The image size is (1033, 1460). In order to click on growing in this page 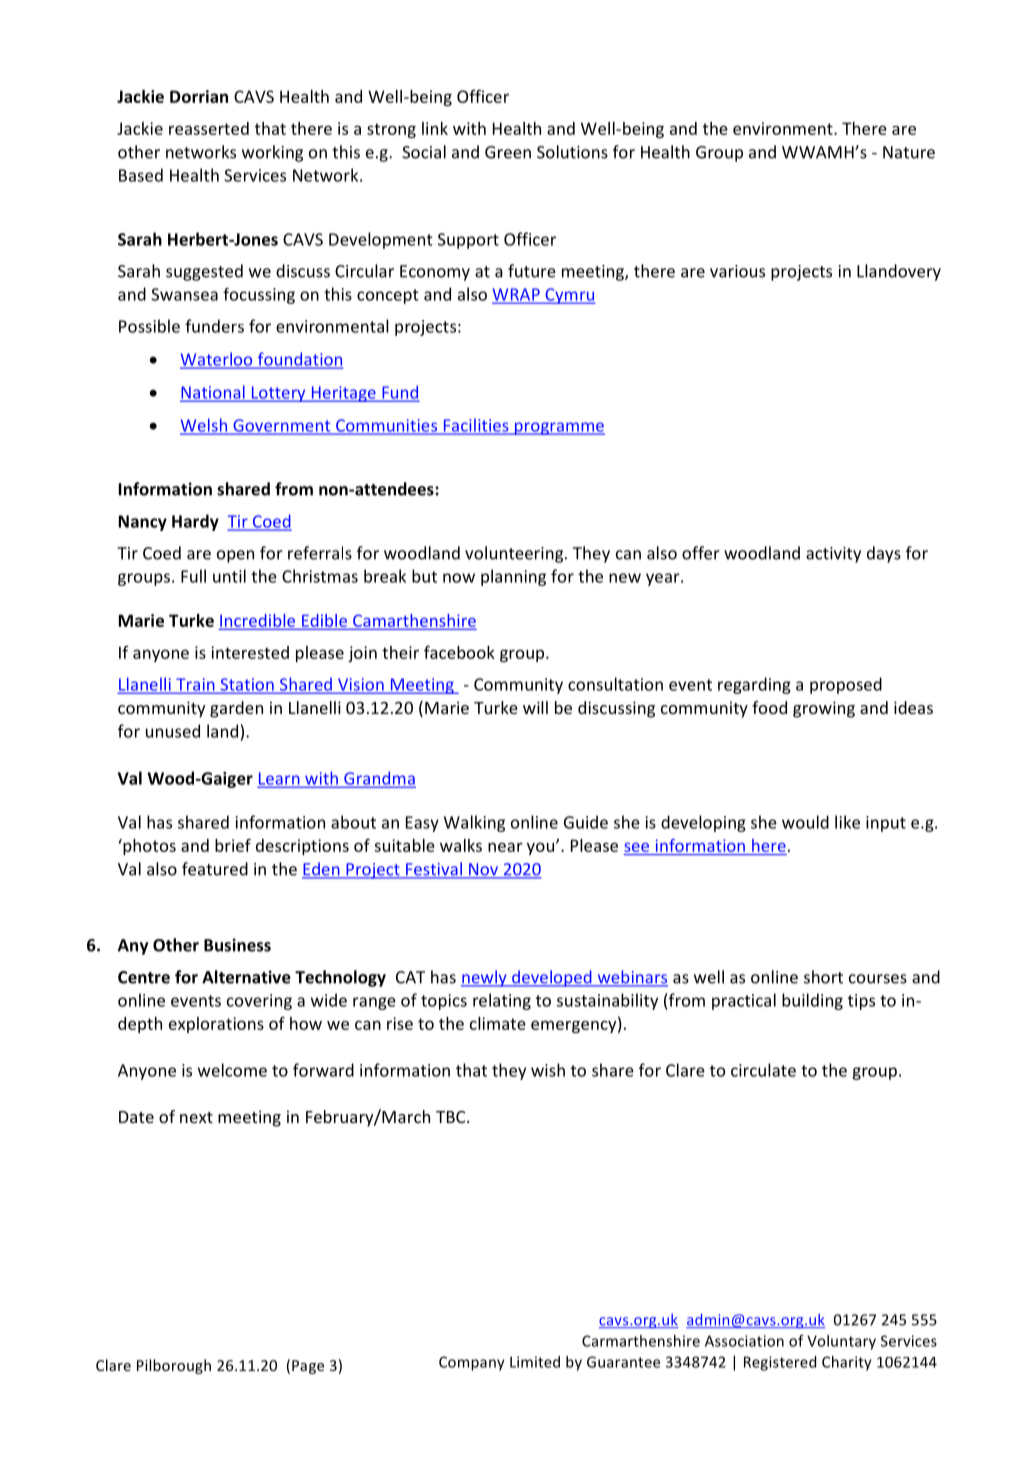, I will do `click(824, 709)`.
